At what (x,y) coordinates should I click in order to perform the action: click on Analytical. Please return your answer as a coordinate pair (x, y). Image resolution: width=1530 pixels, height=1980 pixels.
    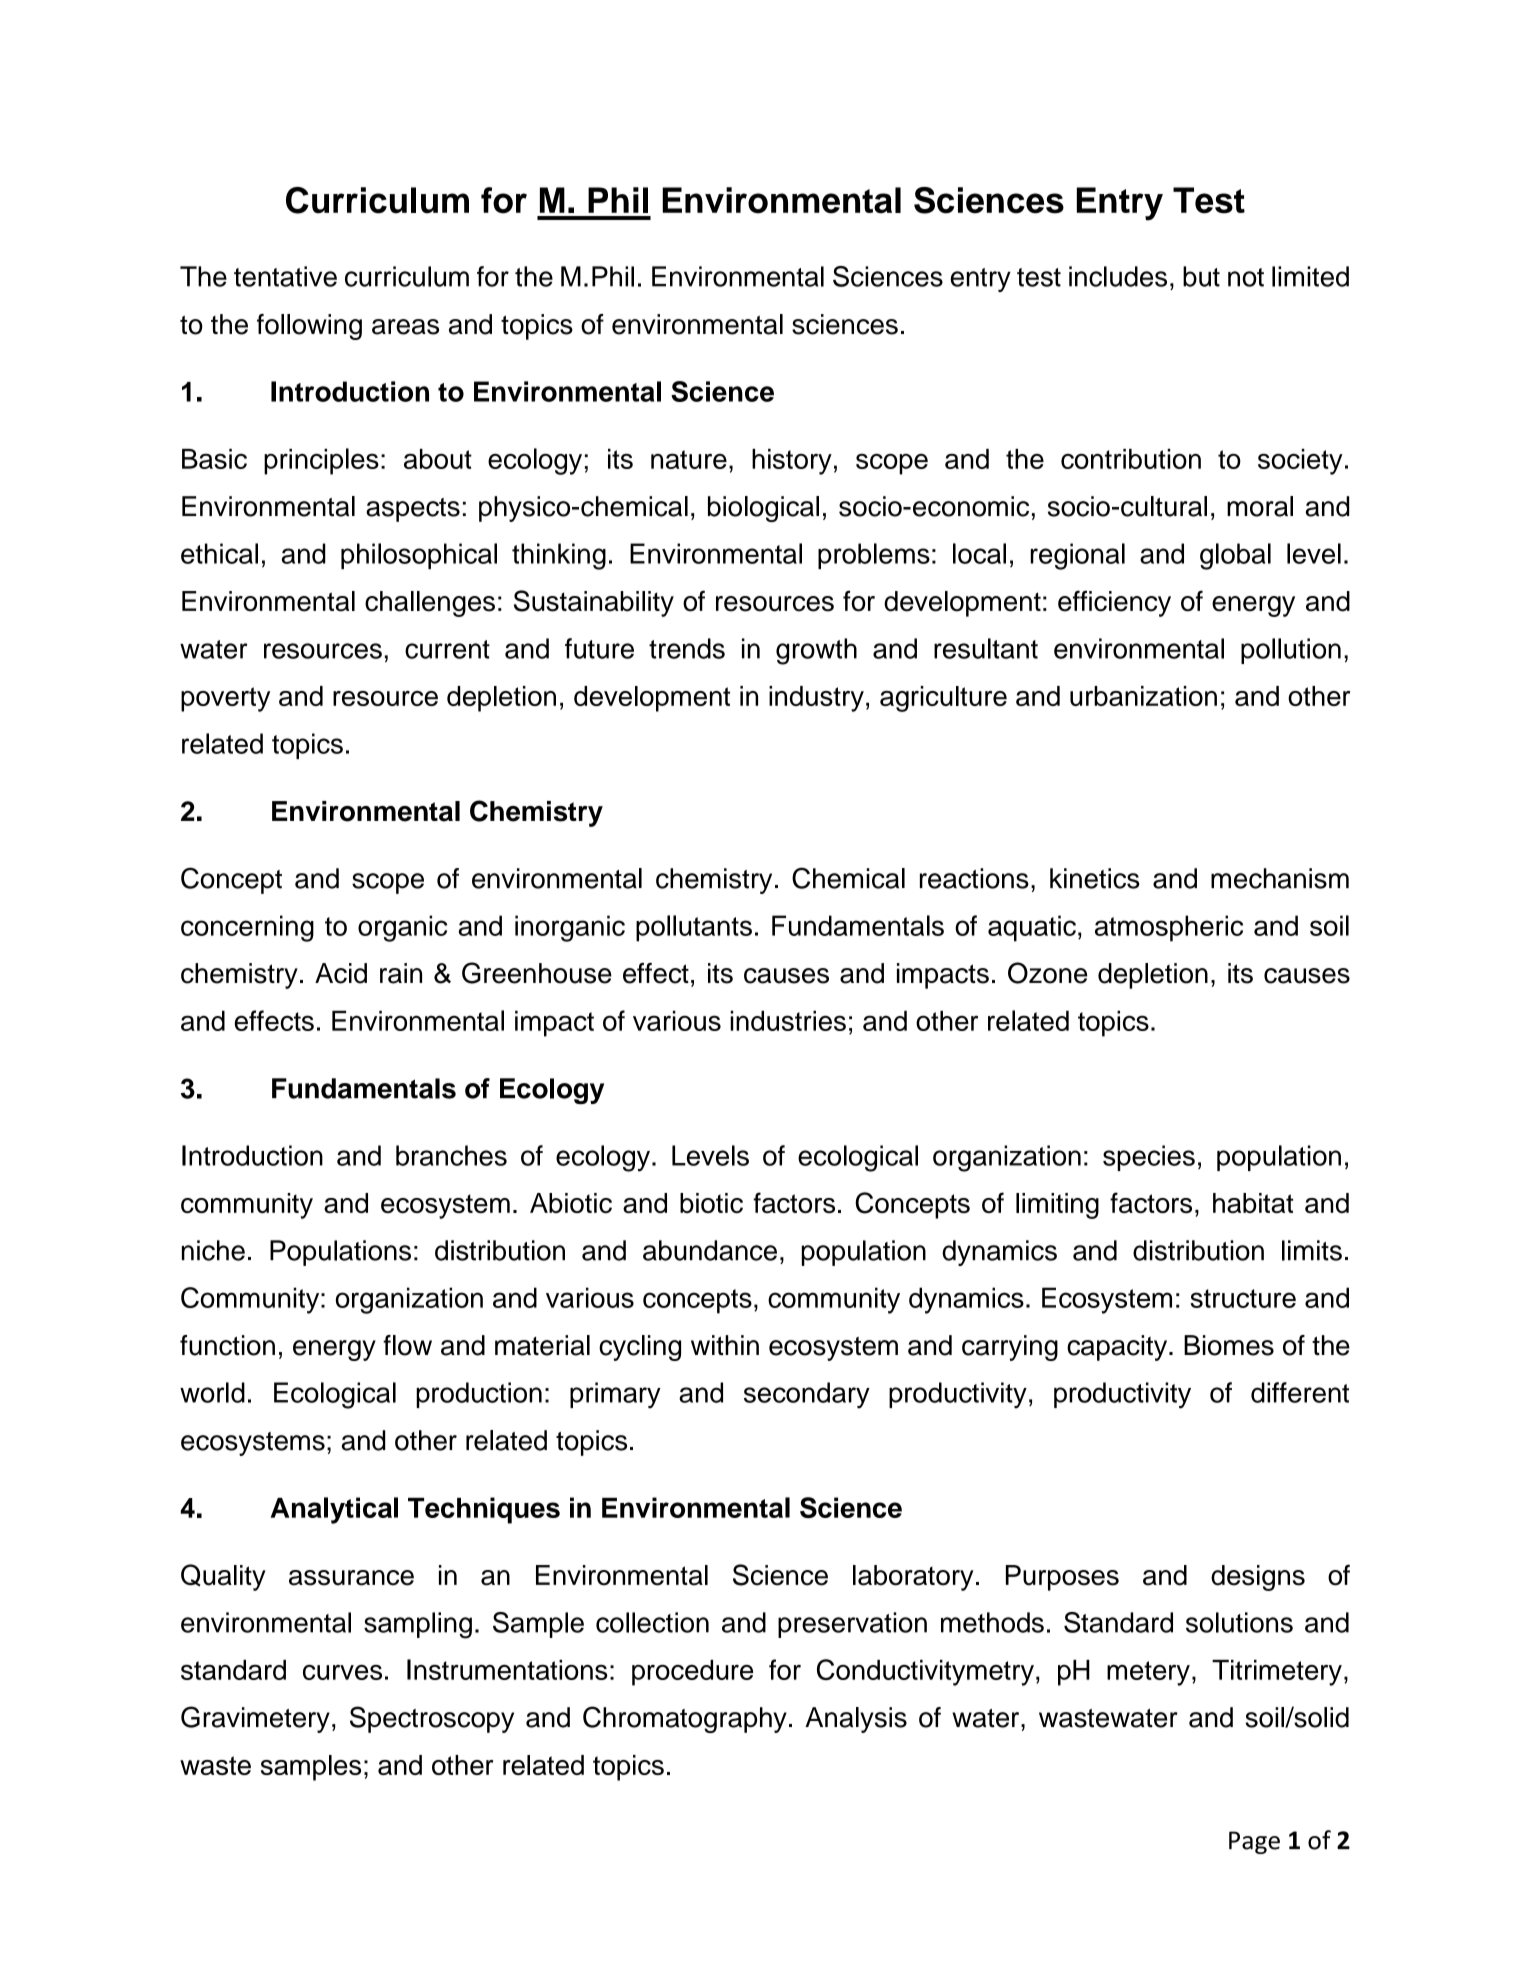
    Looking at the image, I should click on (334, 1510).
